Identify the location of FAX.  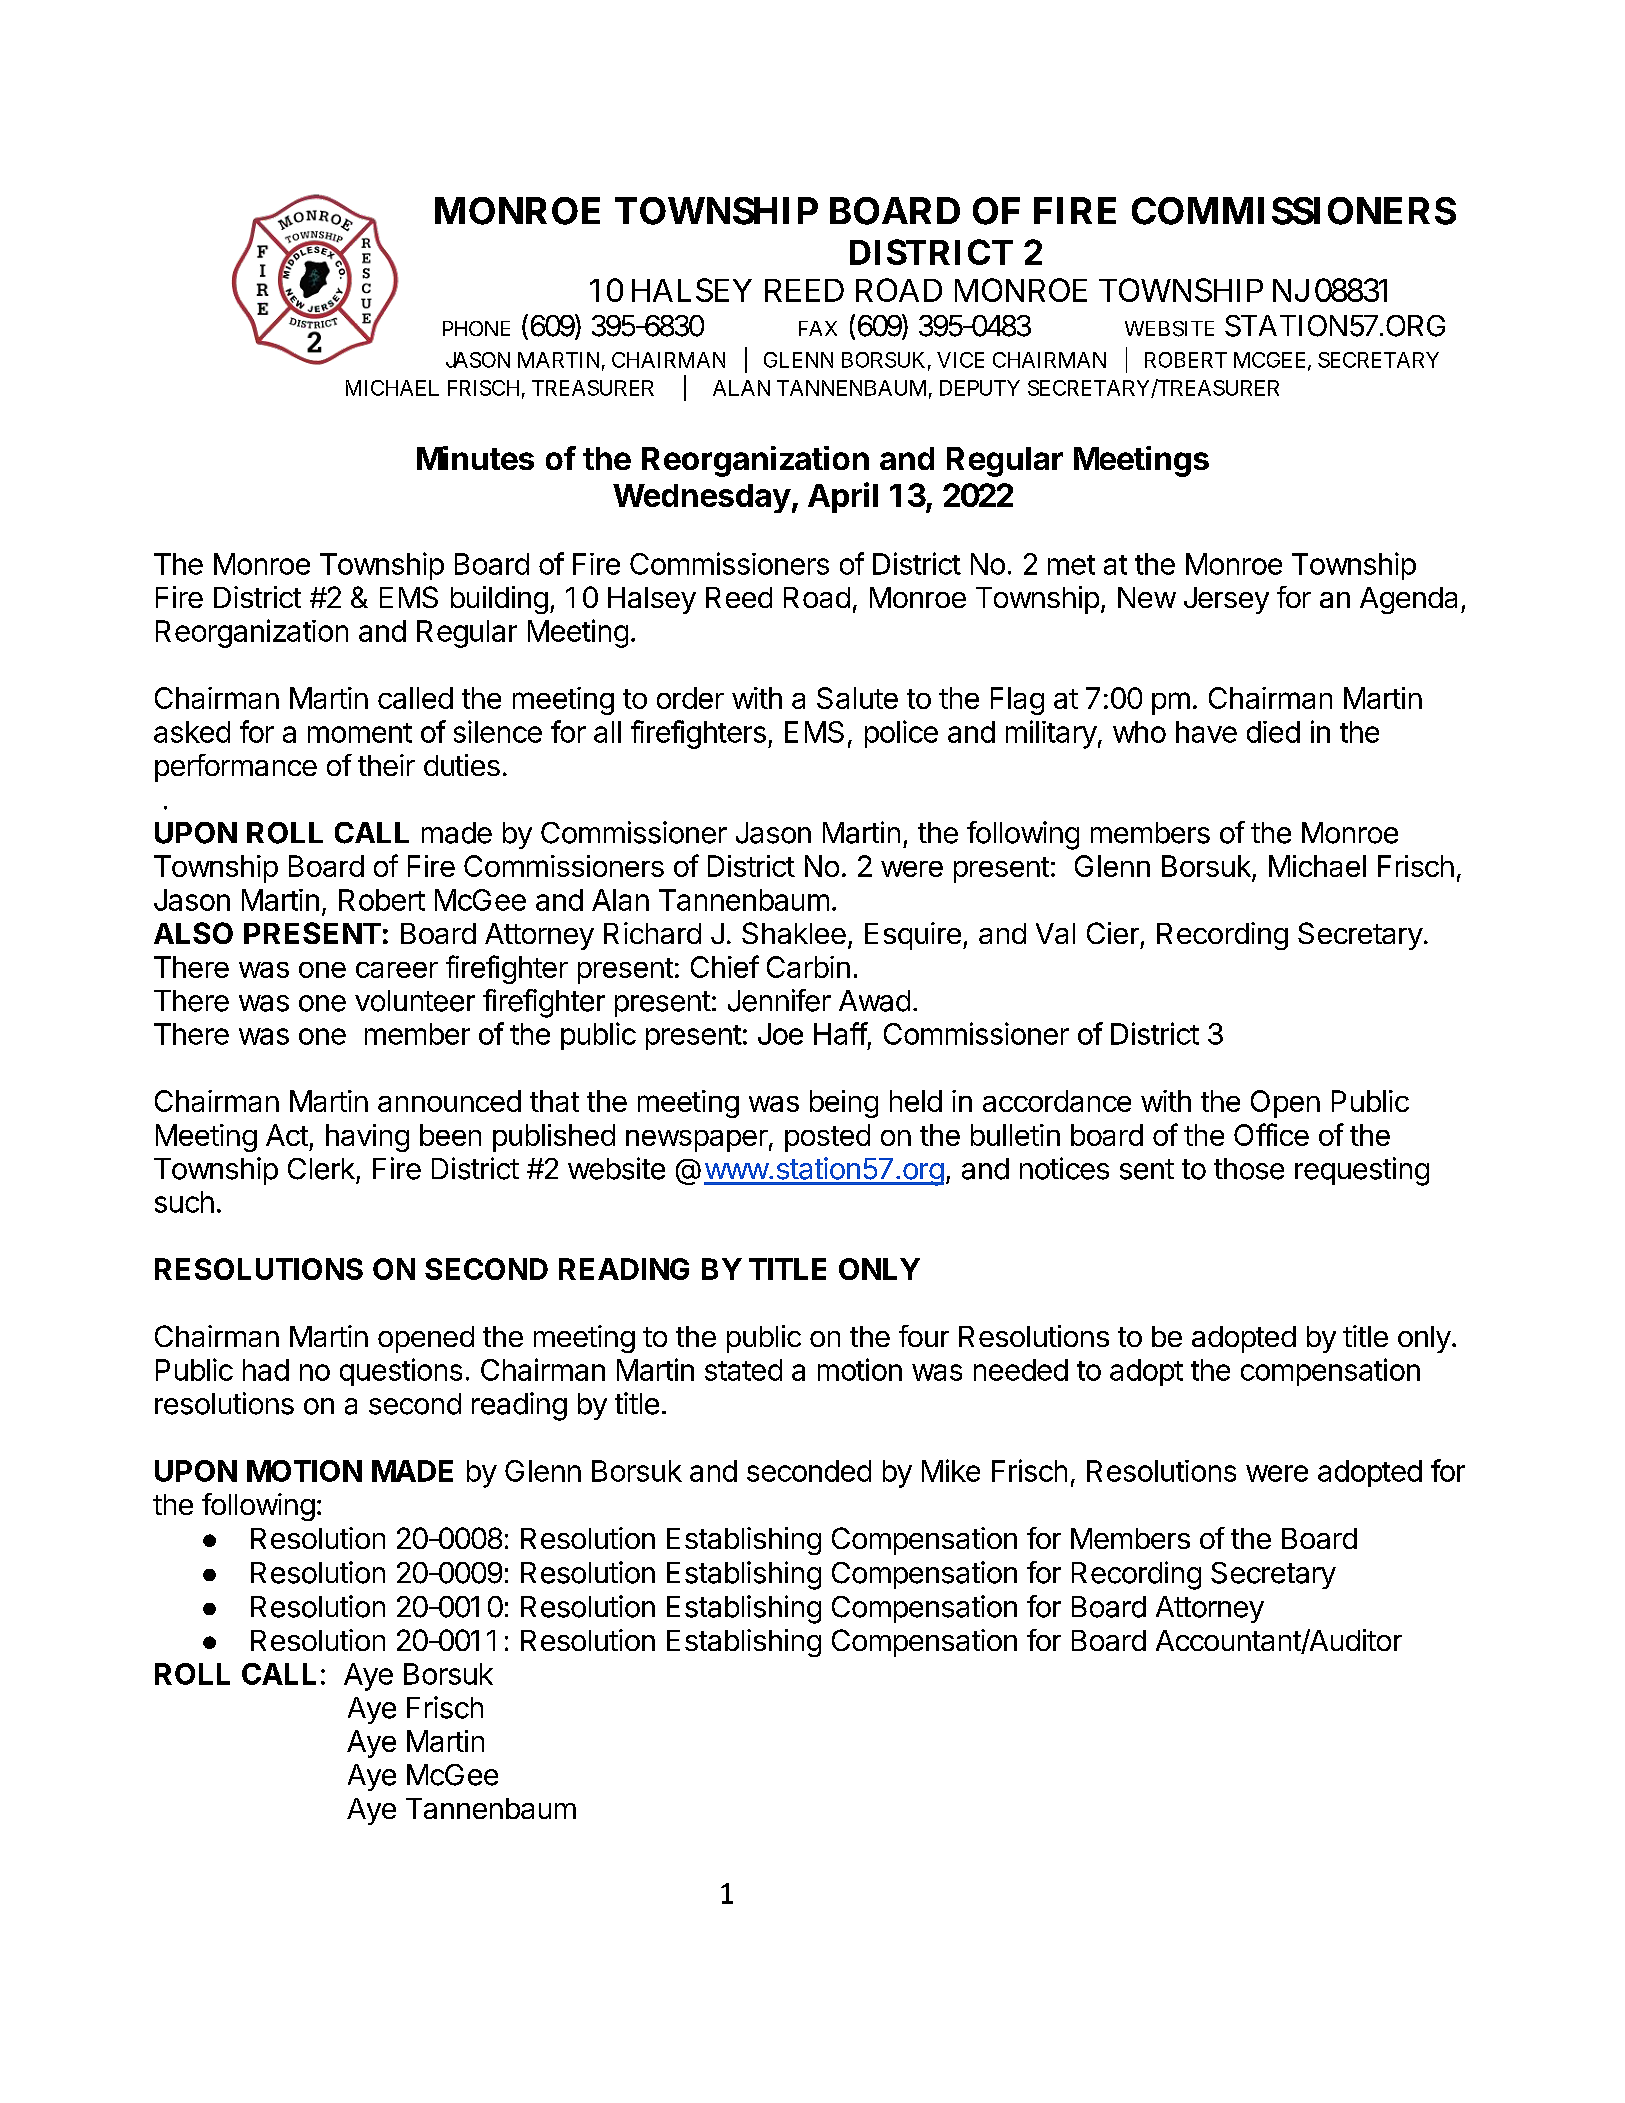
(818, 328).
